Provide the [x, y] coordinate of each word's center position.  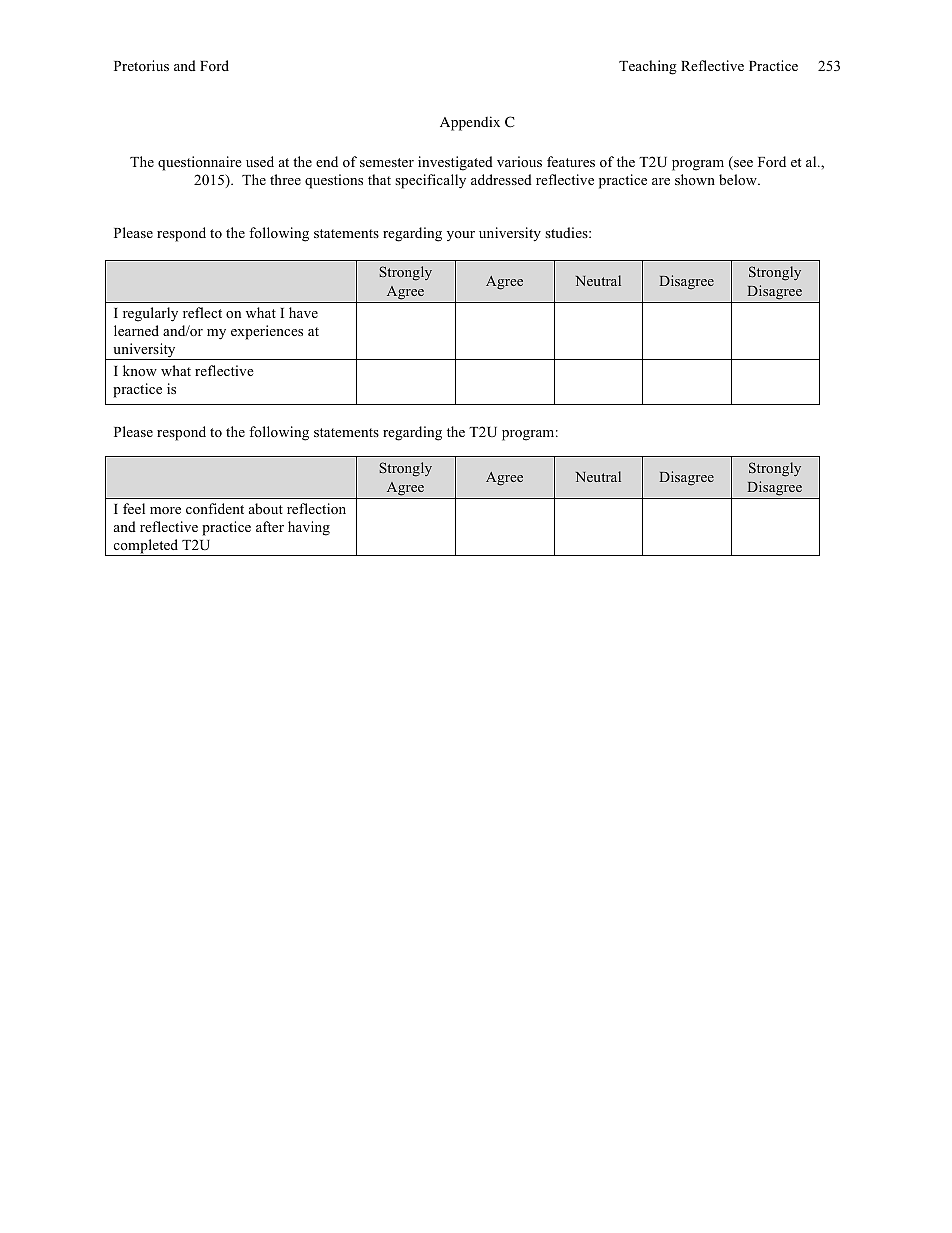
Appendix [470, 123]
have [303, 312]
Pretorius [141, 65]
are [661, 181]
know [140, 370]
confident [215, 508]
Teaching [648, 67]
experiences [267, 332]
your [461, 236]
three [285, 179]
